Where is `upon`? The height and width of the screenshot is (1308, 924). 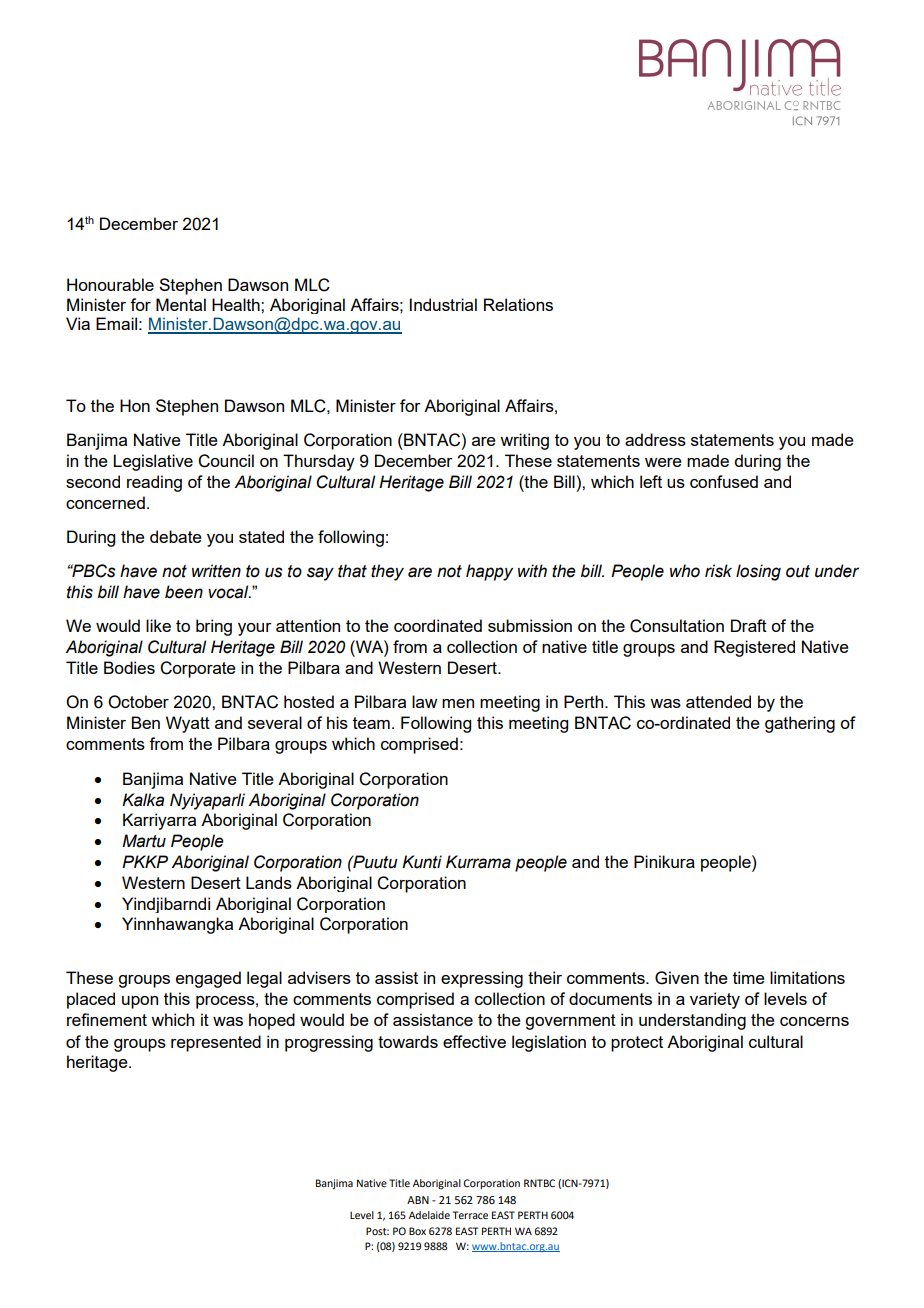
upon is located at coordinates (140, 1002).
